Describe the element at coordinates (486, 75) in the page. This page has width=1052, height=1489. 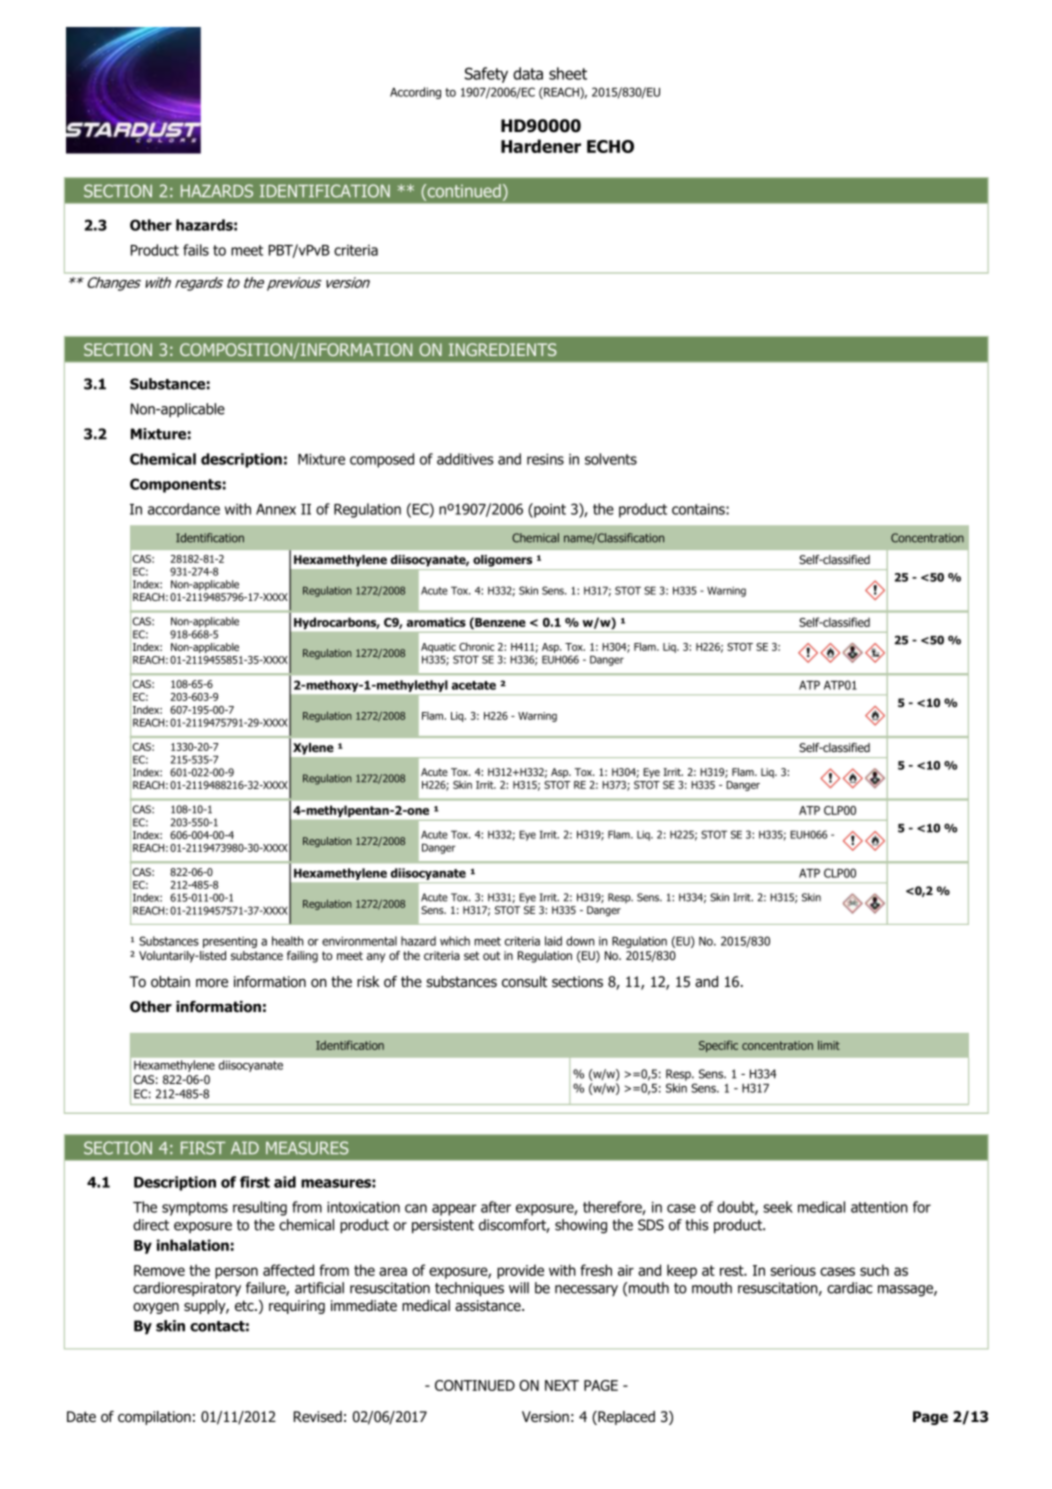
I see `Safety` at that location.
